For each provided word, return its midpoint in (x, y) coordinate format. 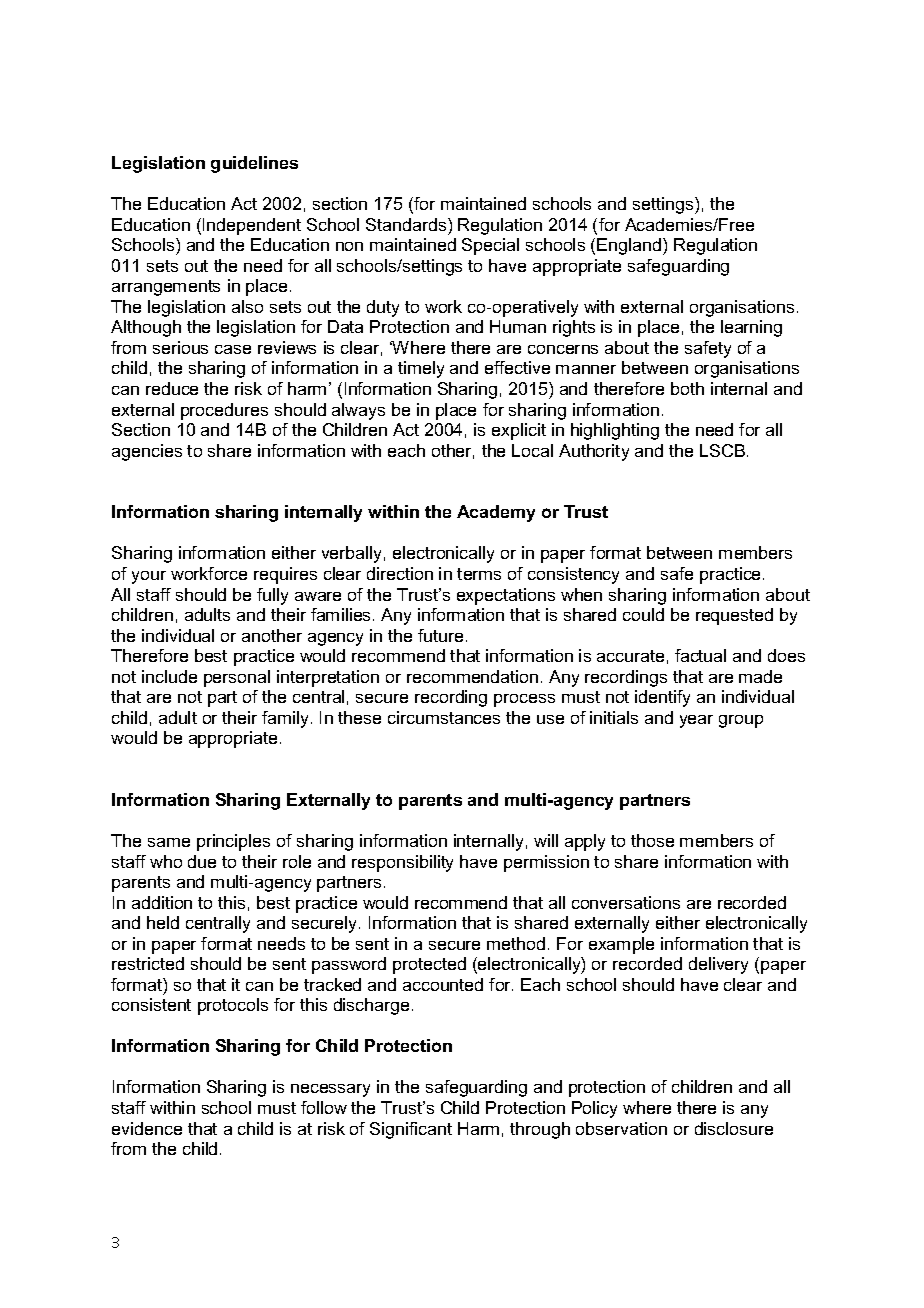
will (546, 840)
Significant (411, 1130)
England (630, 246)
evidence (147, 1128)
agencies (147, 452)
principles (233, 842)
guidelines (254, 164)
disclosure (734, 1128)
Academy (496, 513)
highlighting (615, 431)
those (652, 840)
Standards (407, 224)
